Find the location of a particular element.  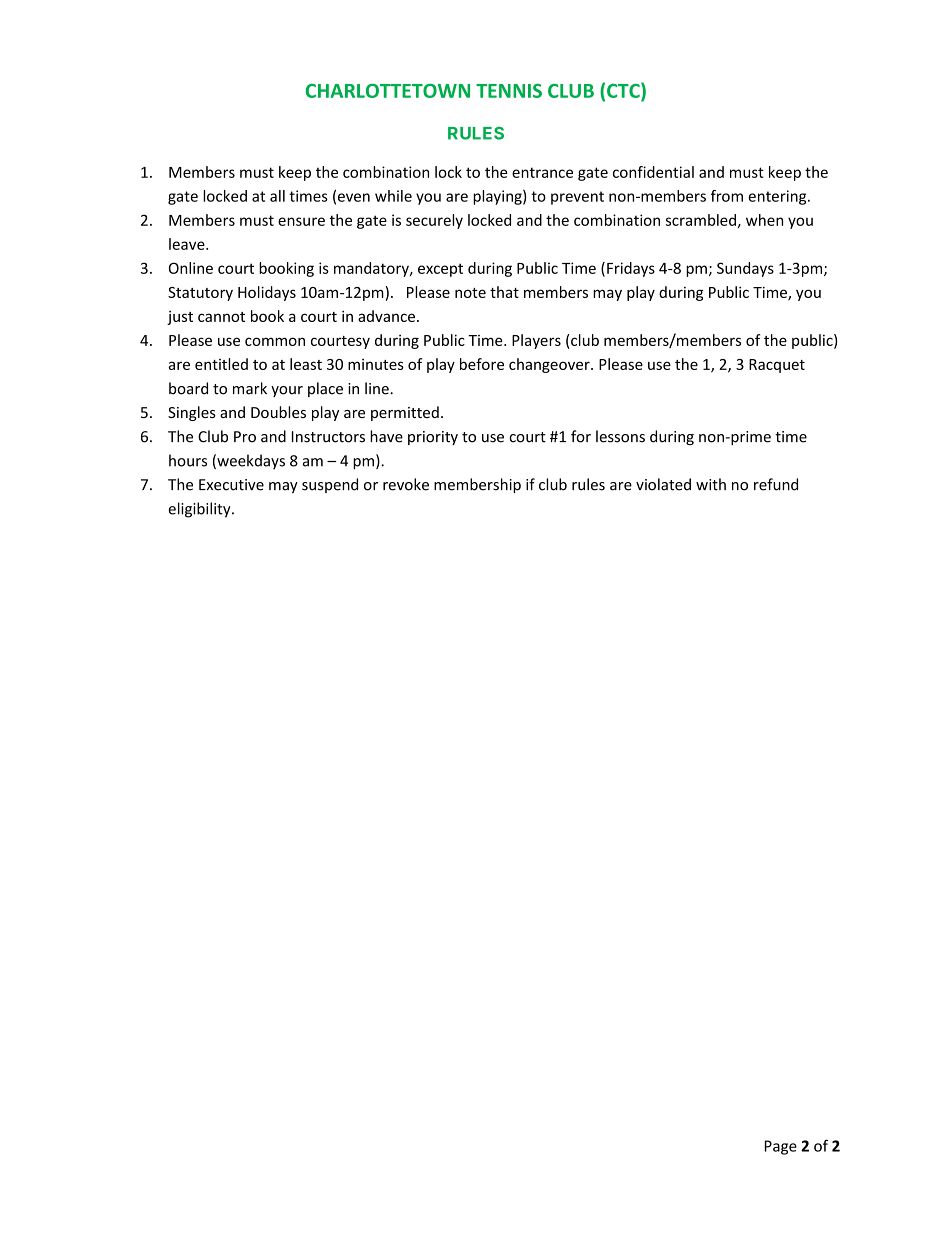

TENNIS is located at coordinates (509, 91).
